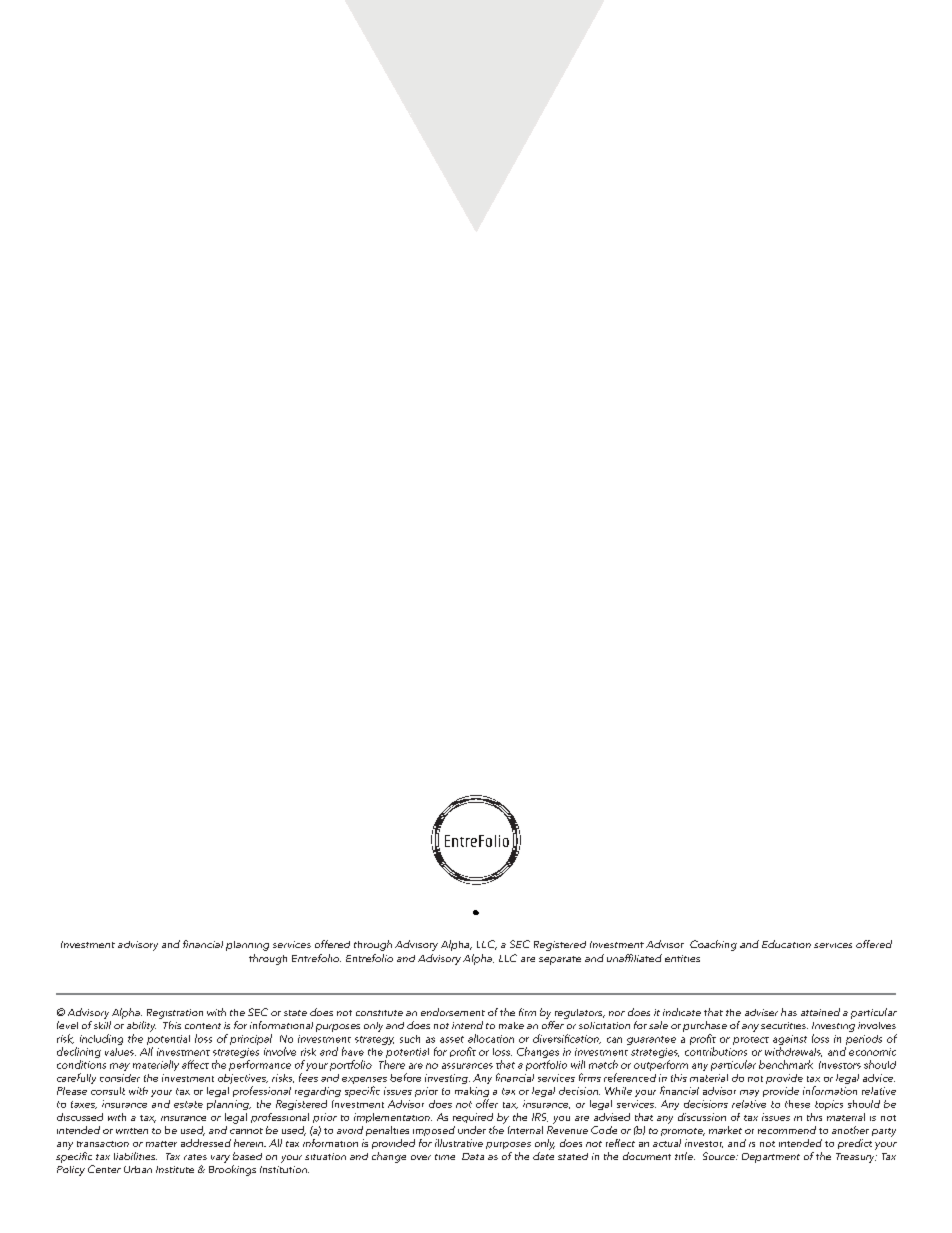 This document has height=1233, width=952. What do you see at coordinates (761, 1012) in the document?
I see `adviser` at bounding box center [761, 1012].
